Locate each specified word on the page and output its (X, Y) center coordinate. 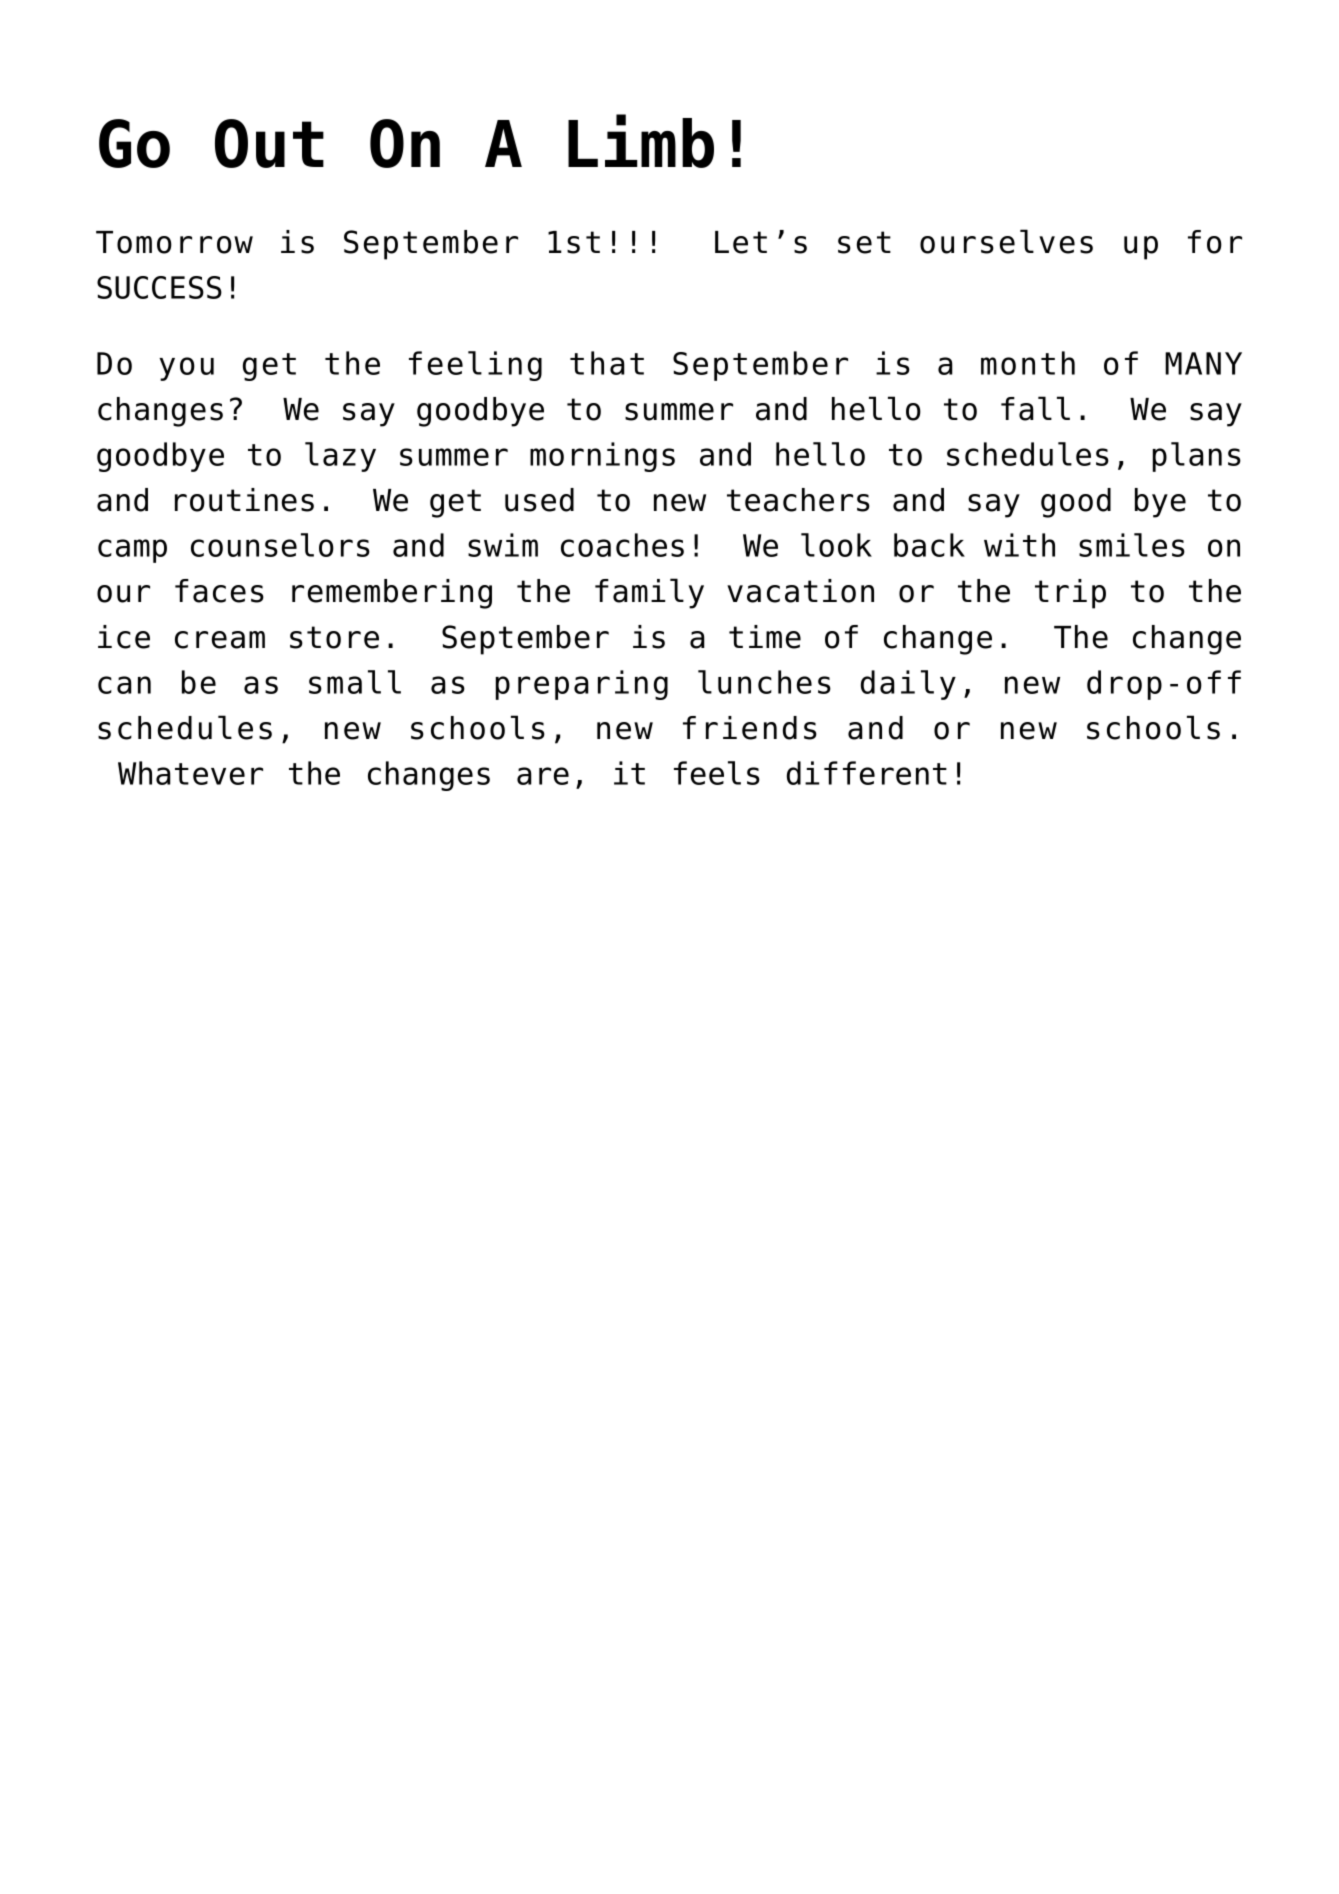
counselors (280, 545)
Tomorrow (174, 242)
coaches (622, 545)
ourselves (1006, 241)
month (1028, 363)
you (186, 369)
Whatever (190, 773)
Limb (641, 141)
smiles (1132, 545)
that (607, 363)
